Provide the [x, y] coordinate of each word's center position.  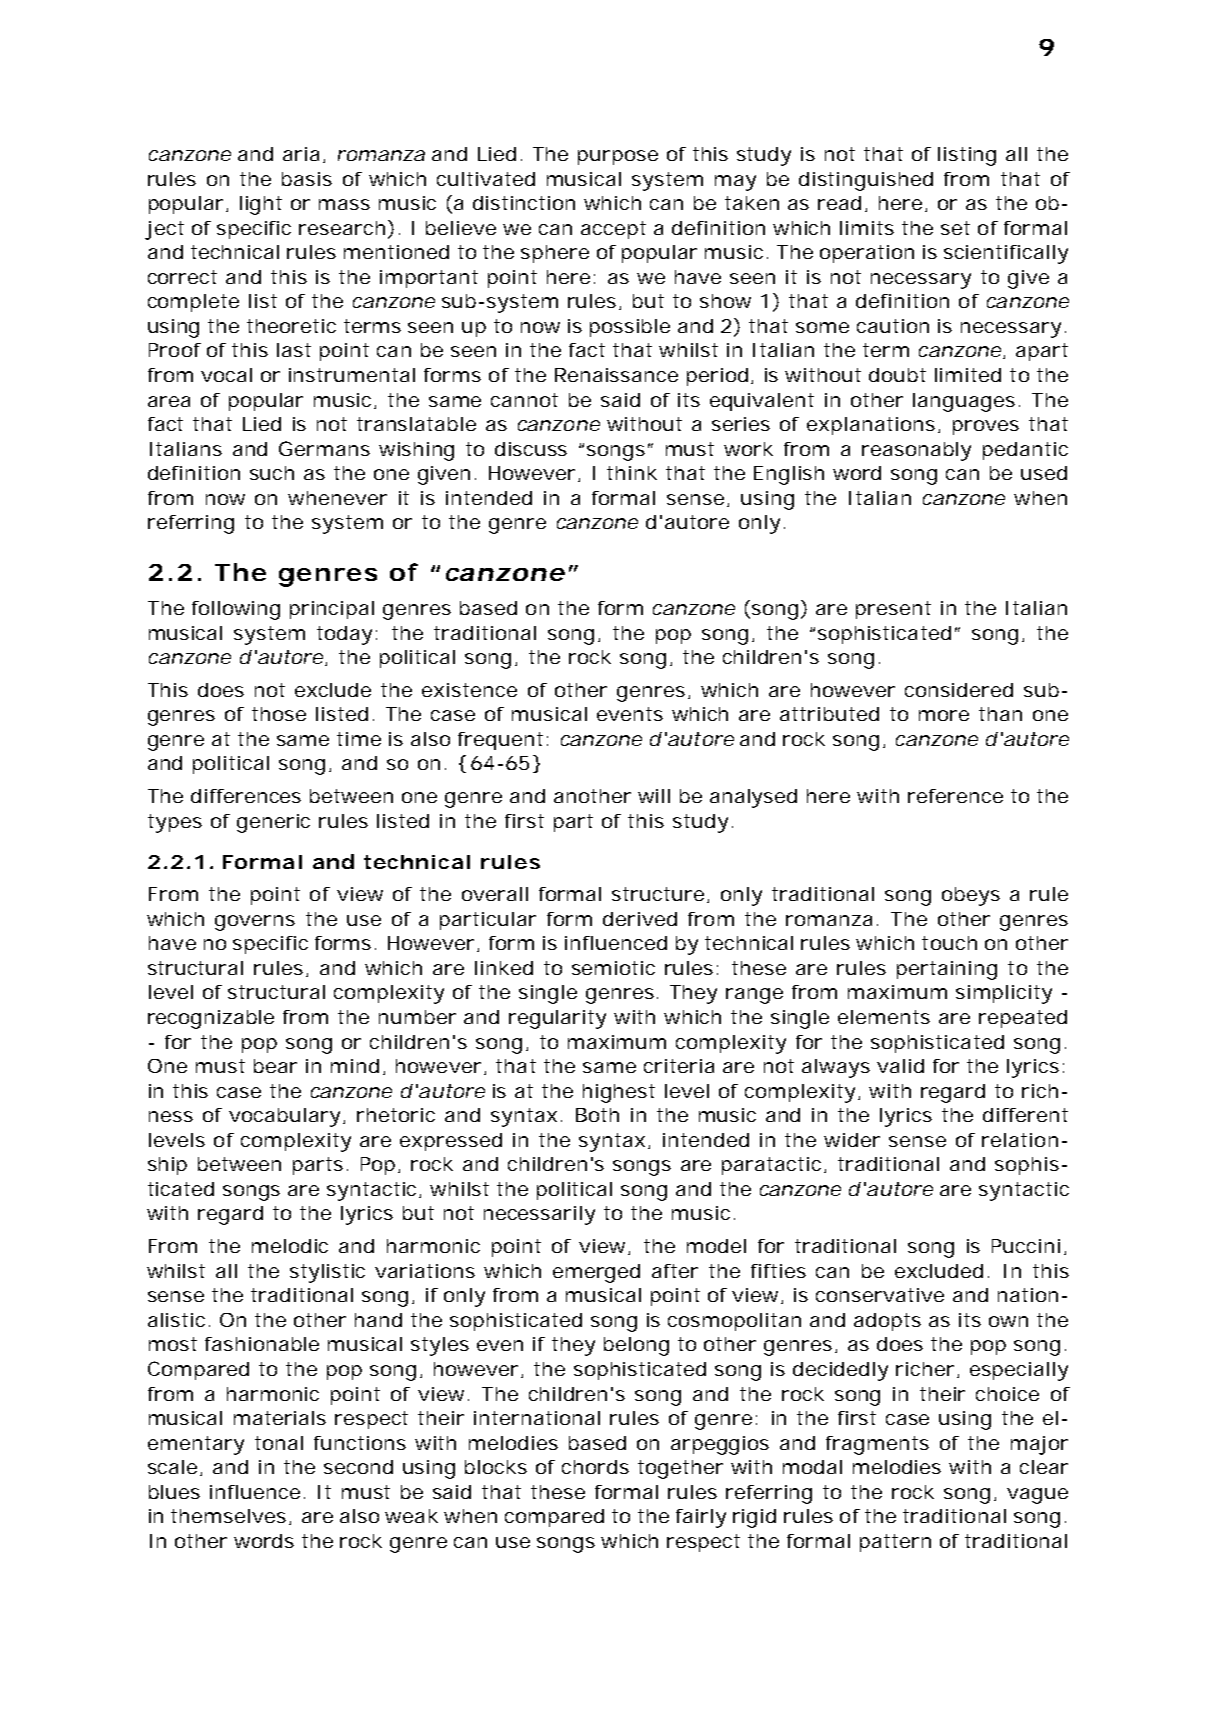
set [955, 228]
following [236, 610]
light [261, 205]
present [893, 610]
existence [469, 690]
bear [275, 1066]
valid [900, 1066]
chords [595, 1467]
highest [619, 1093]
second [358, 1467]
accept [613, 230]
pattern [895, 1543]
